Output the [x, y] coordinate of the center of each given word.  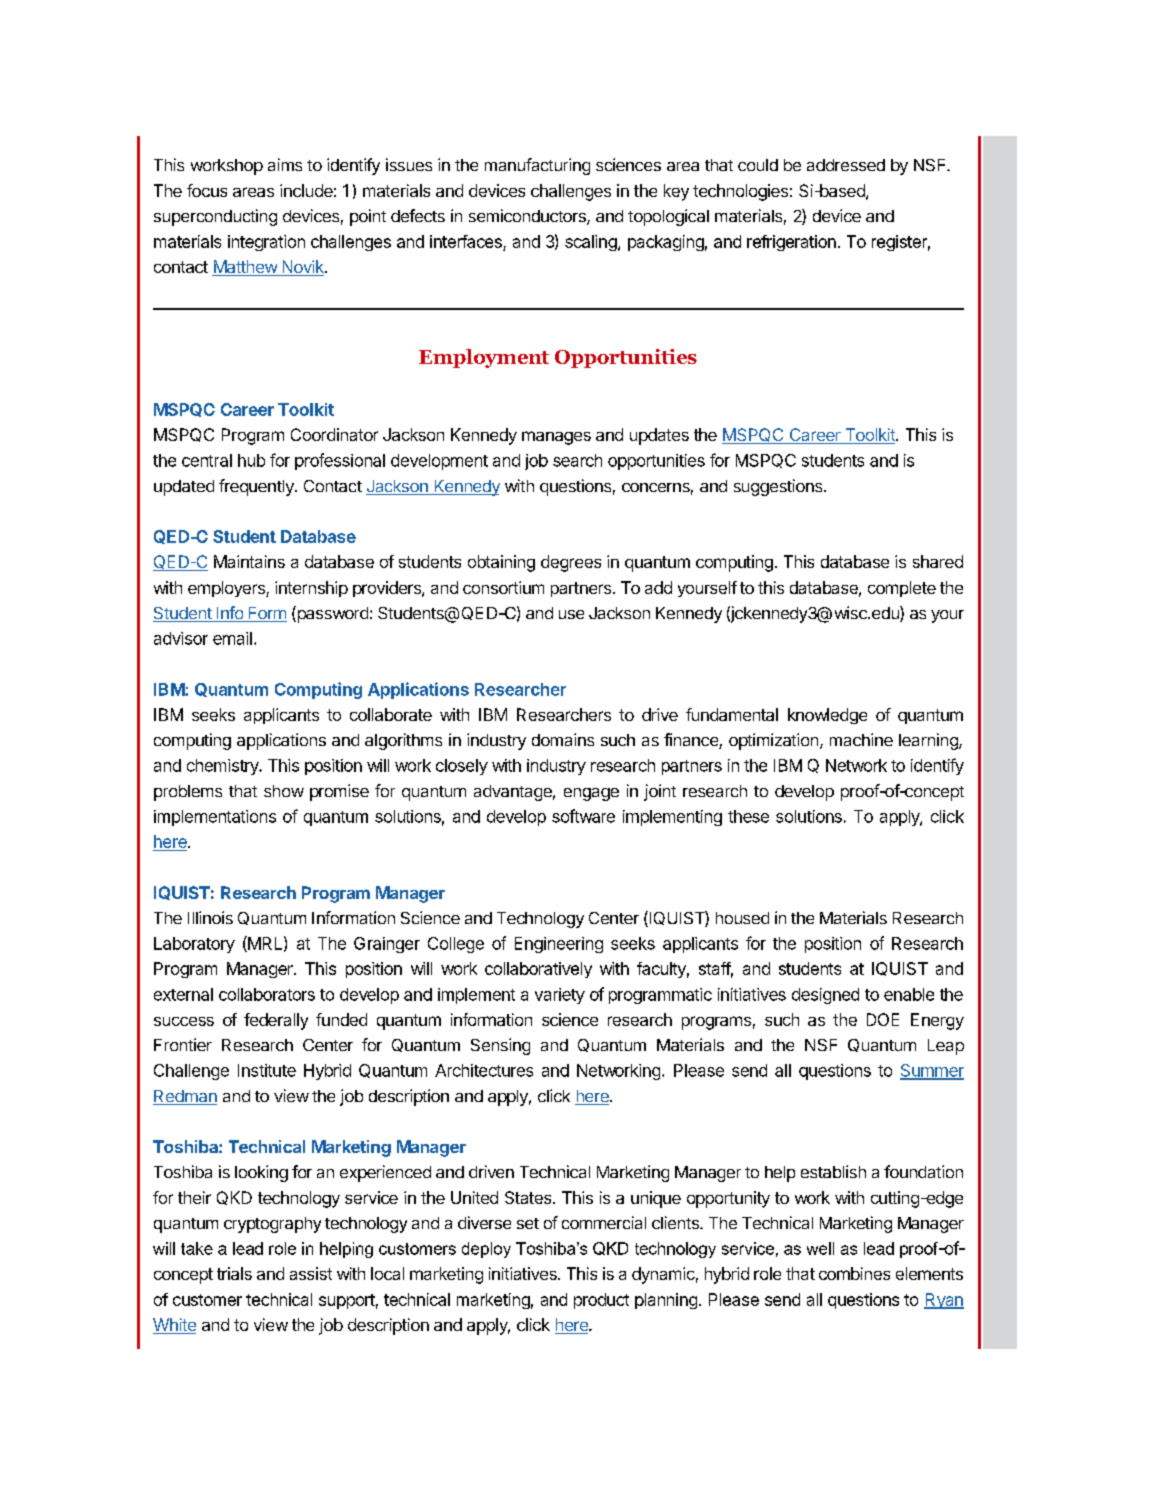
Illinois [210, 917]
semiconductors [528, 217]
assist [311, 1273]
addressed [846, 165]
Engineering [559, 945]
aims [285, 164]
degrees [571, 563]
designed [825, 996]
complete [902, 589]
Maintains [249, 561]
